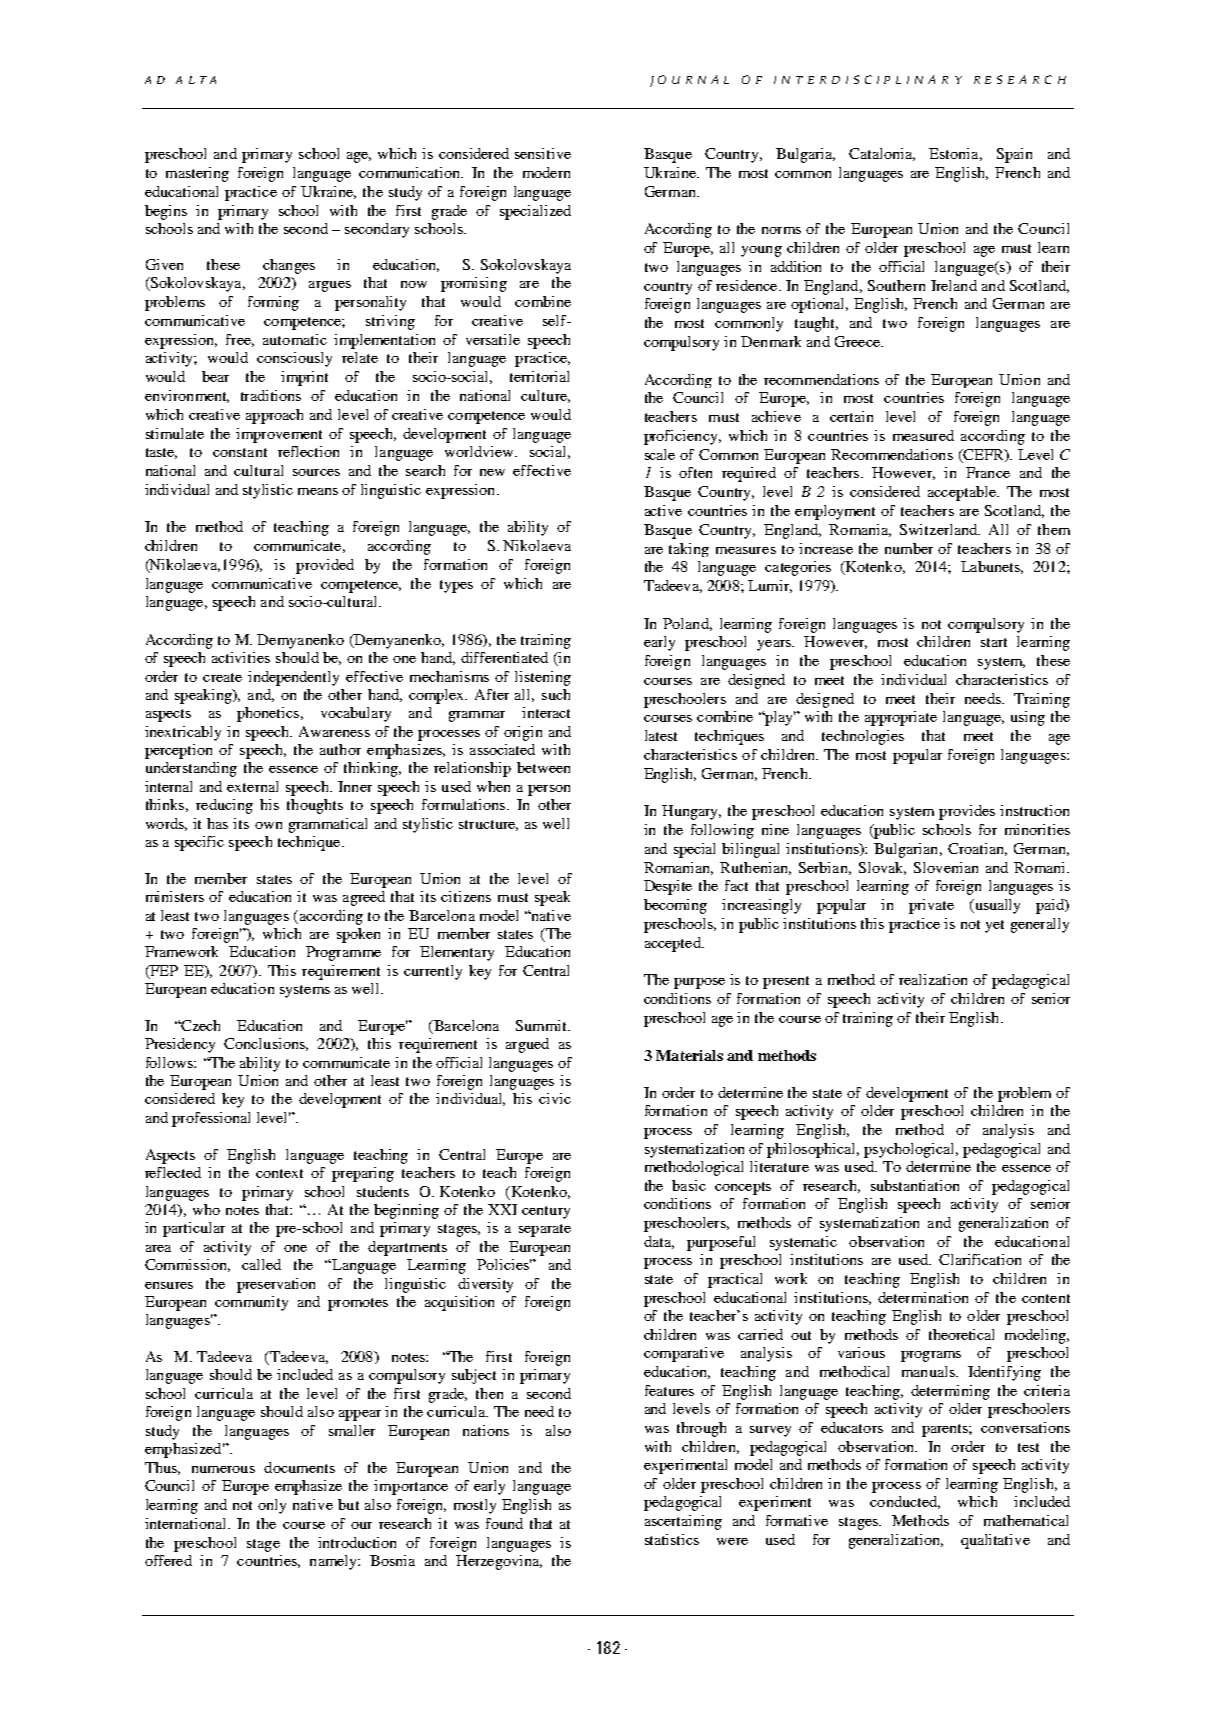 This document has width=1215, height=1718. Describe the element at coordinates (963, 493) in the document. I see `acceptable` at that location.
